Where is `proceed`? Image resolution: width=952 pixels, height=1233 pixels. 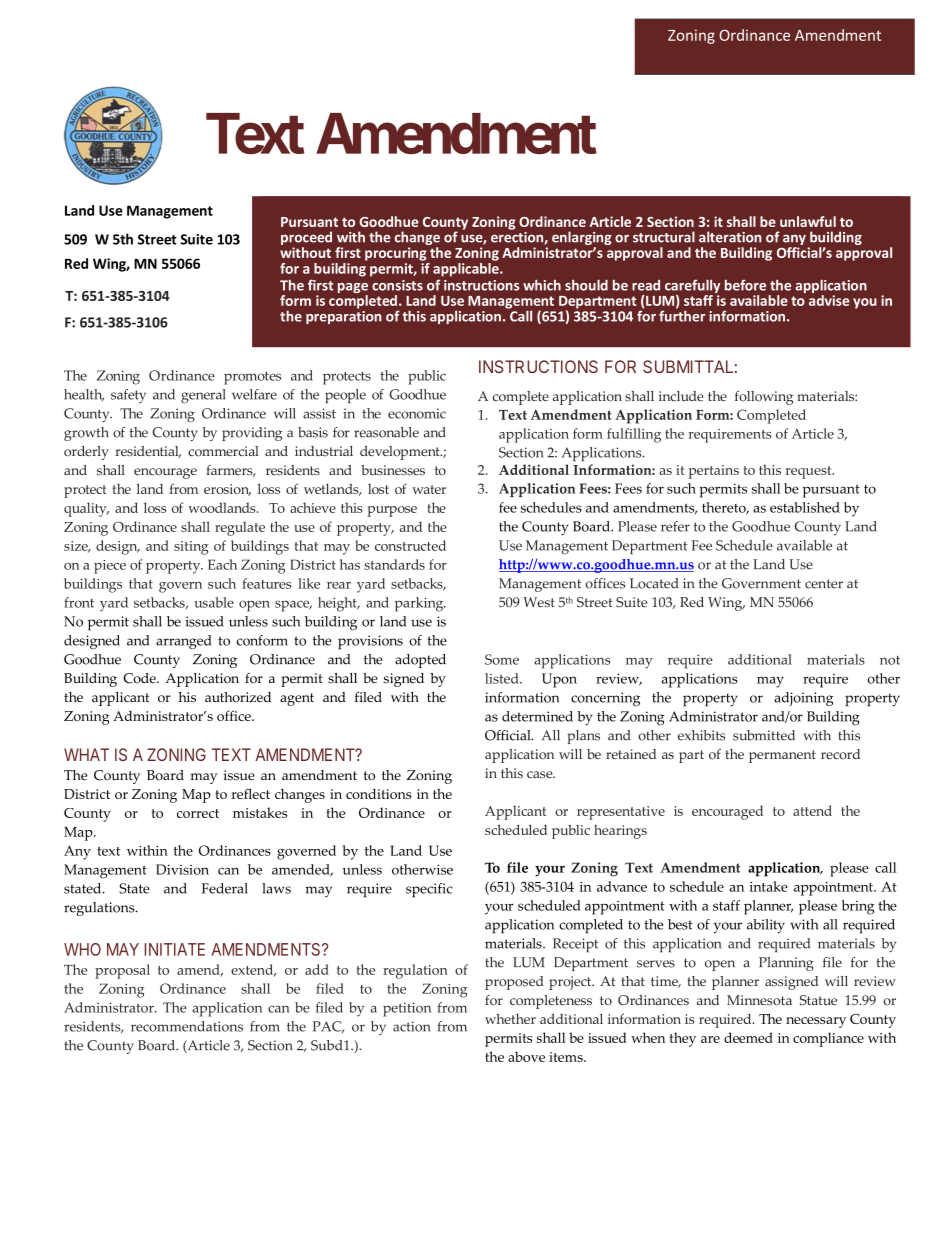
proceed is located at coordinates (306, 238).
